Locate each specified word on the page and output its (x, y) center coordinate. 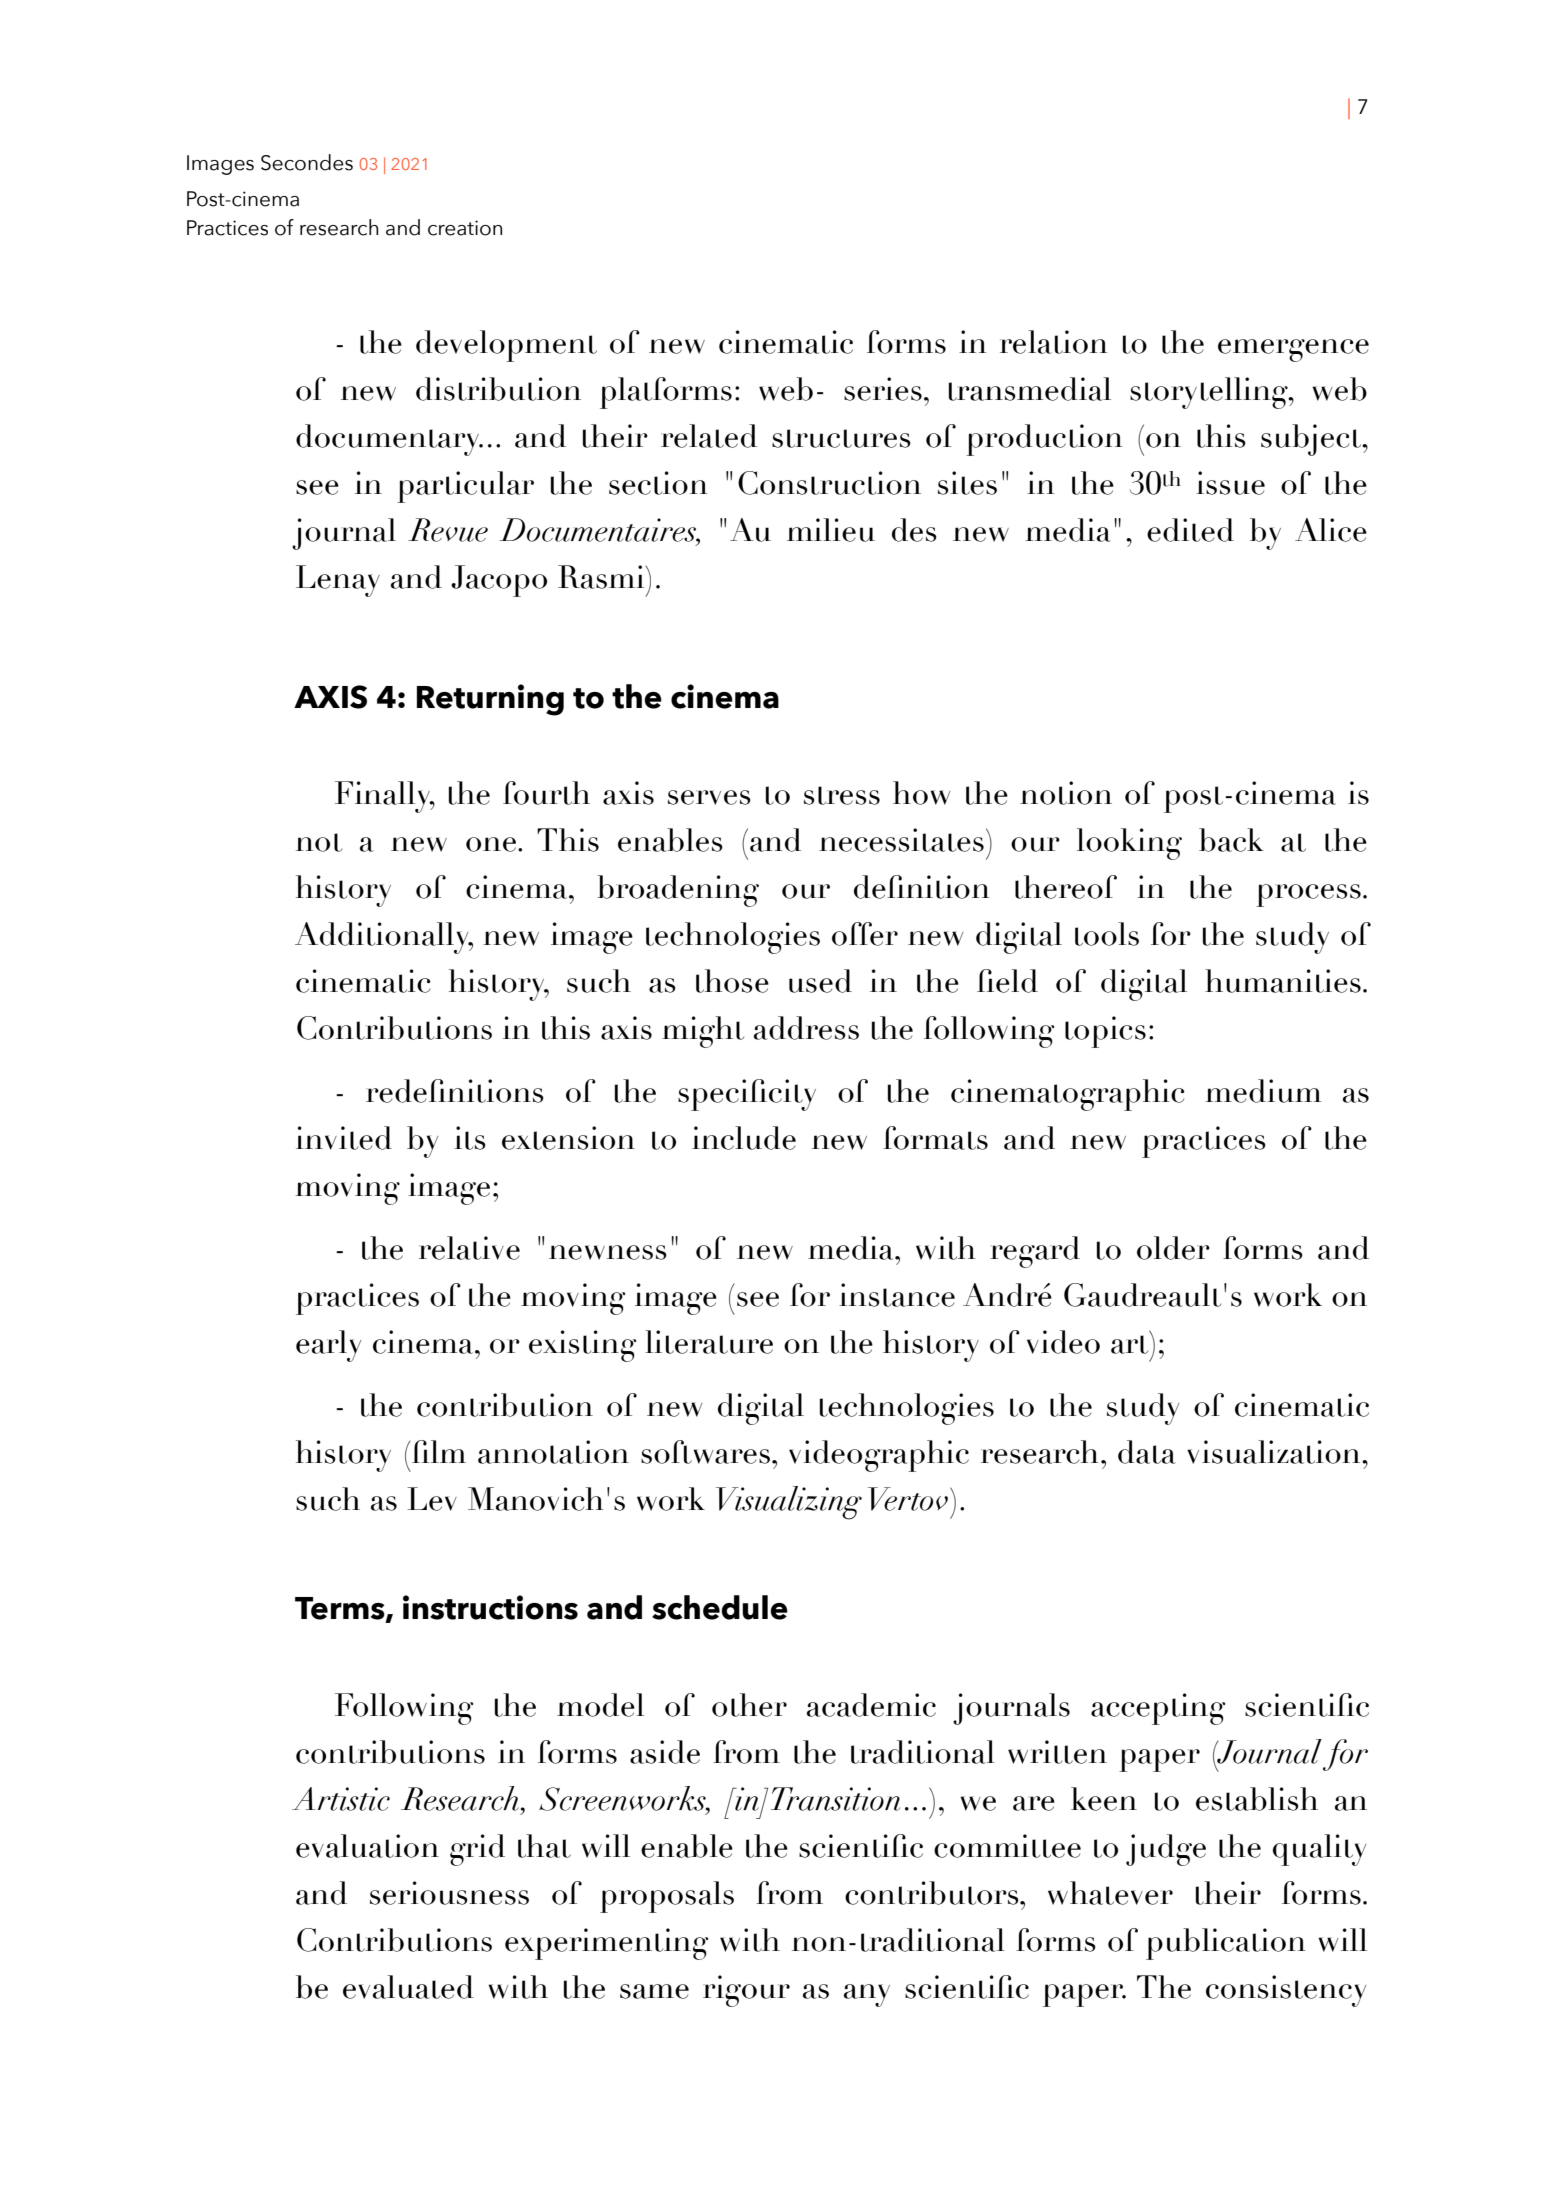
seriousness (449, 1893)
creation (465, 228)
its (470, 1138)
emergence (1293, 350)
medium (1263, 1091)
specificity (747, 1095)
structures (841, 438)
